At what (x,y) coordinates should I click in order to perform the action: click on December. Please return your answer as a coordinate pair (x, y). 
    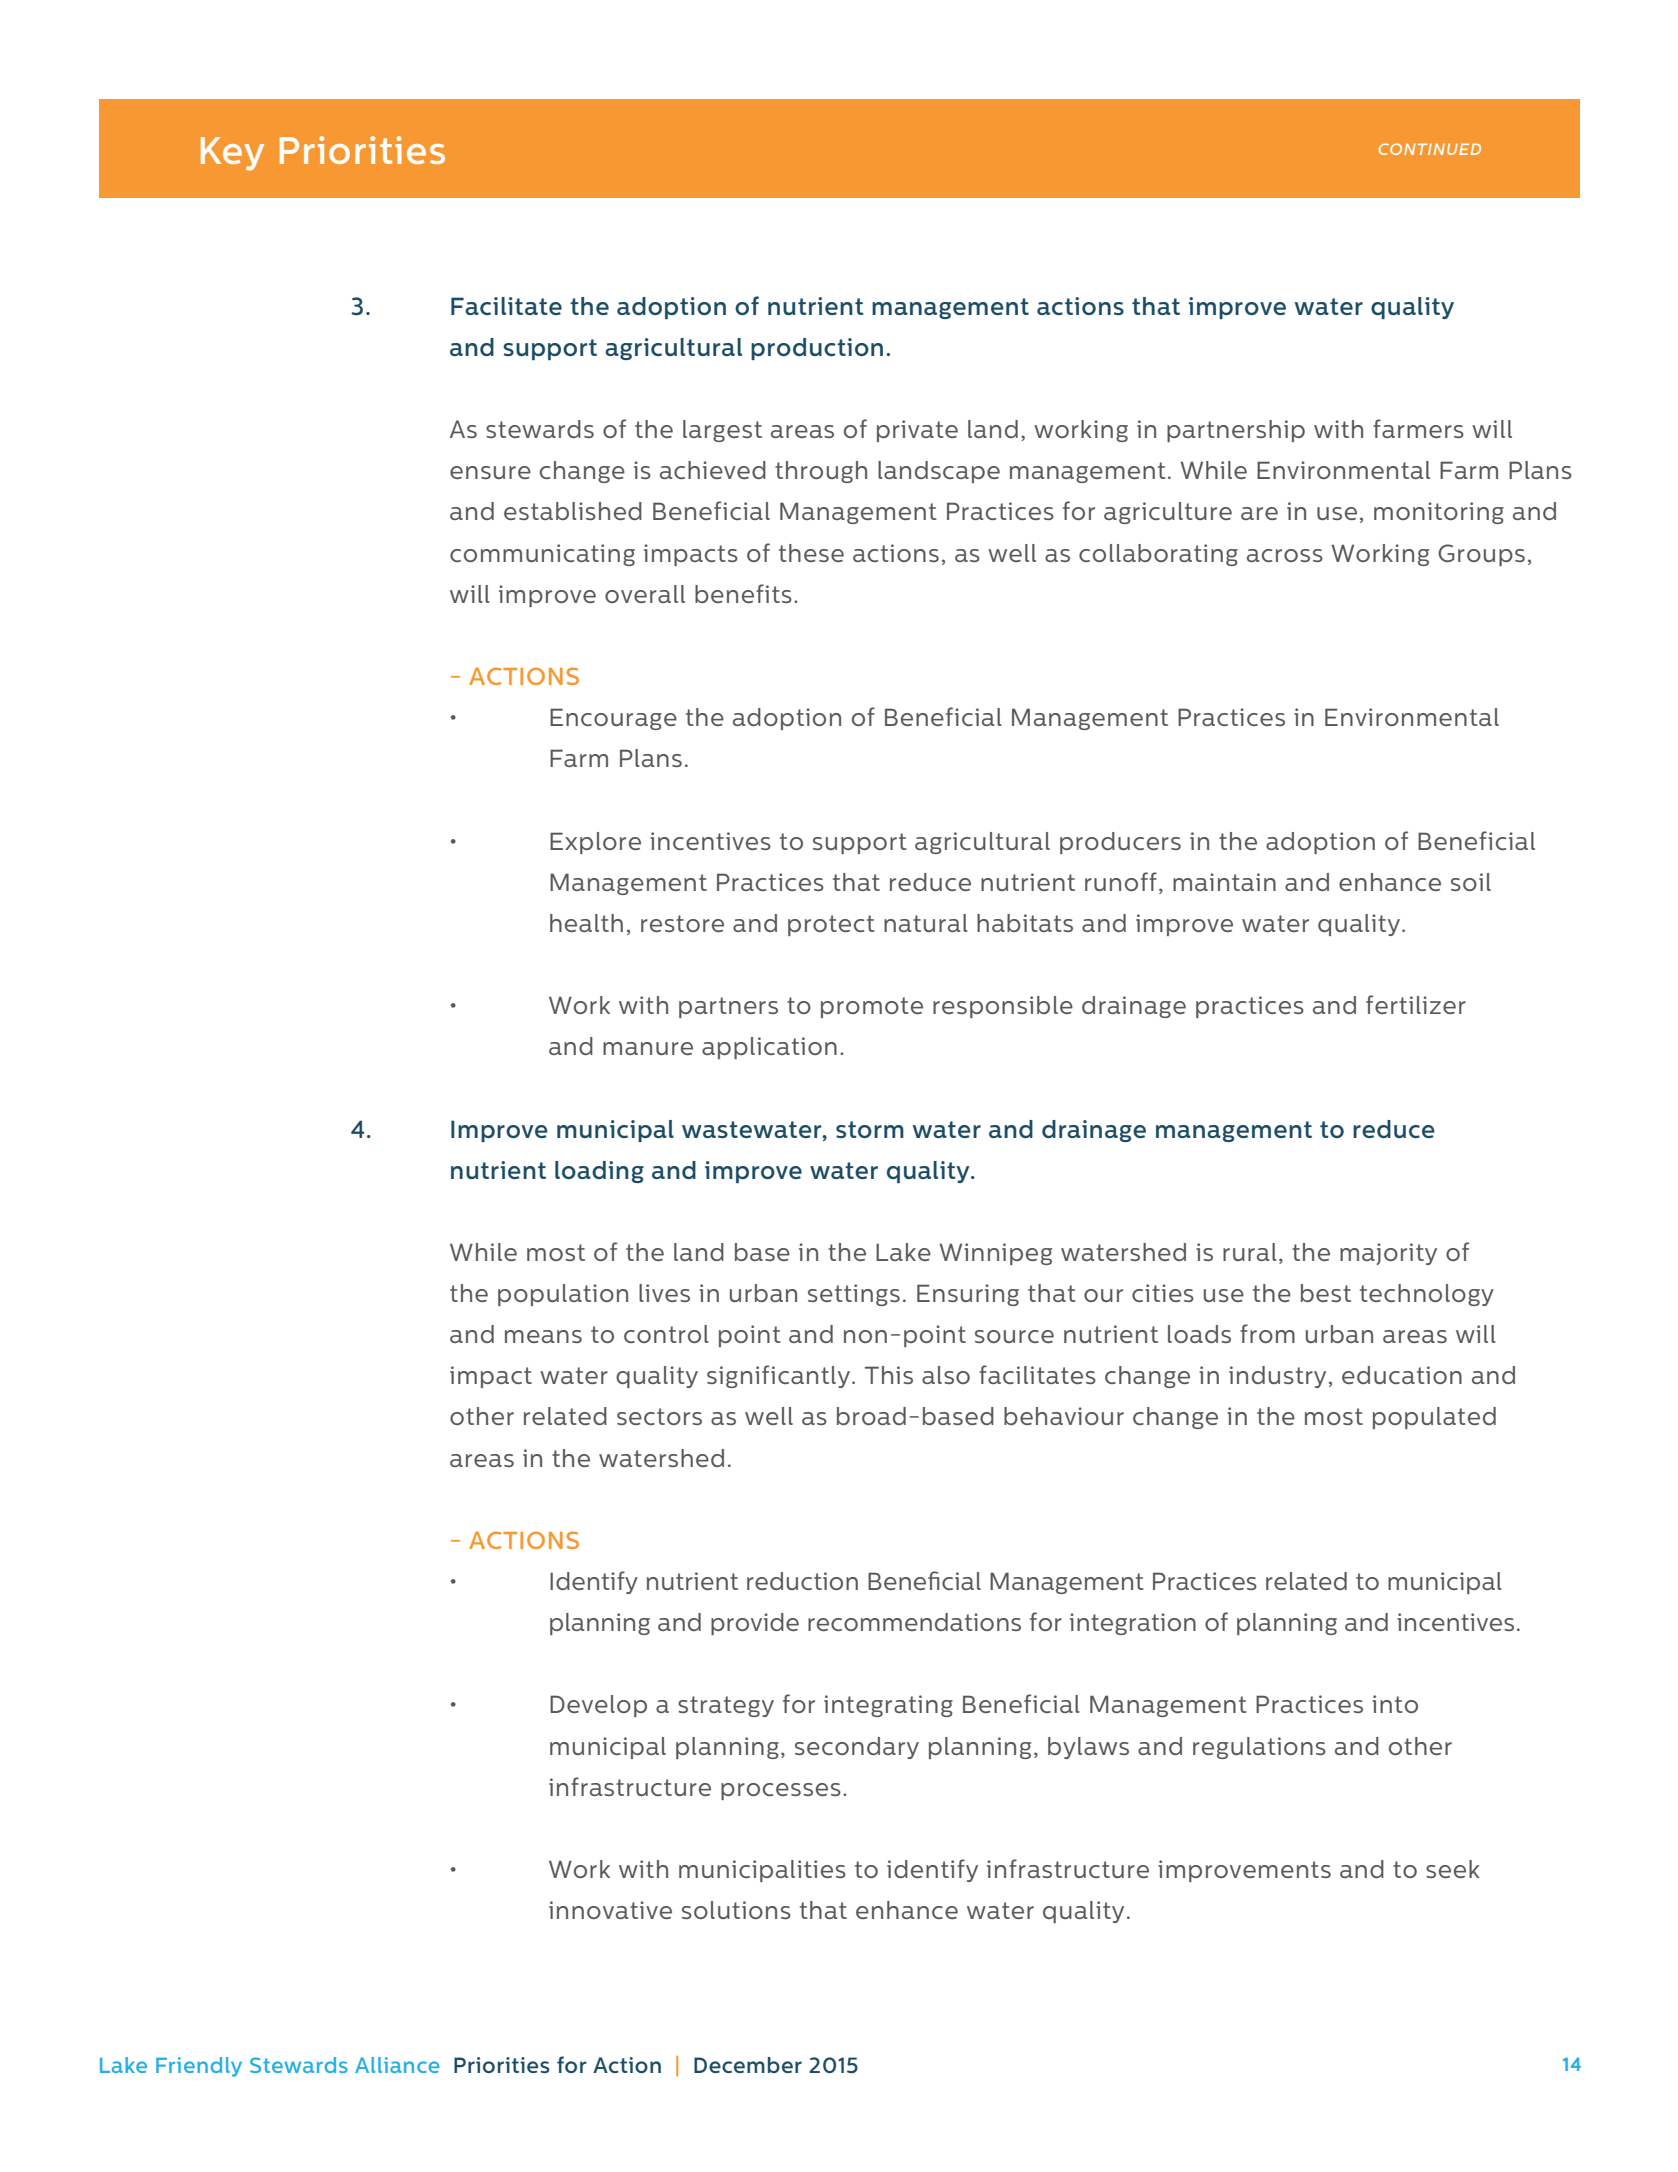
    Looking at the image, I should click on (748, 2065).
